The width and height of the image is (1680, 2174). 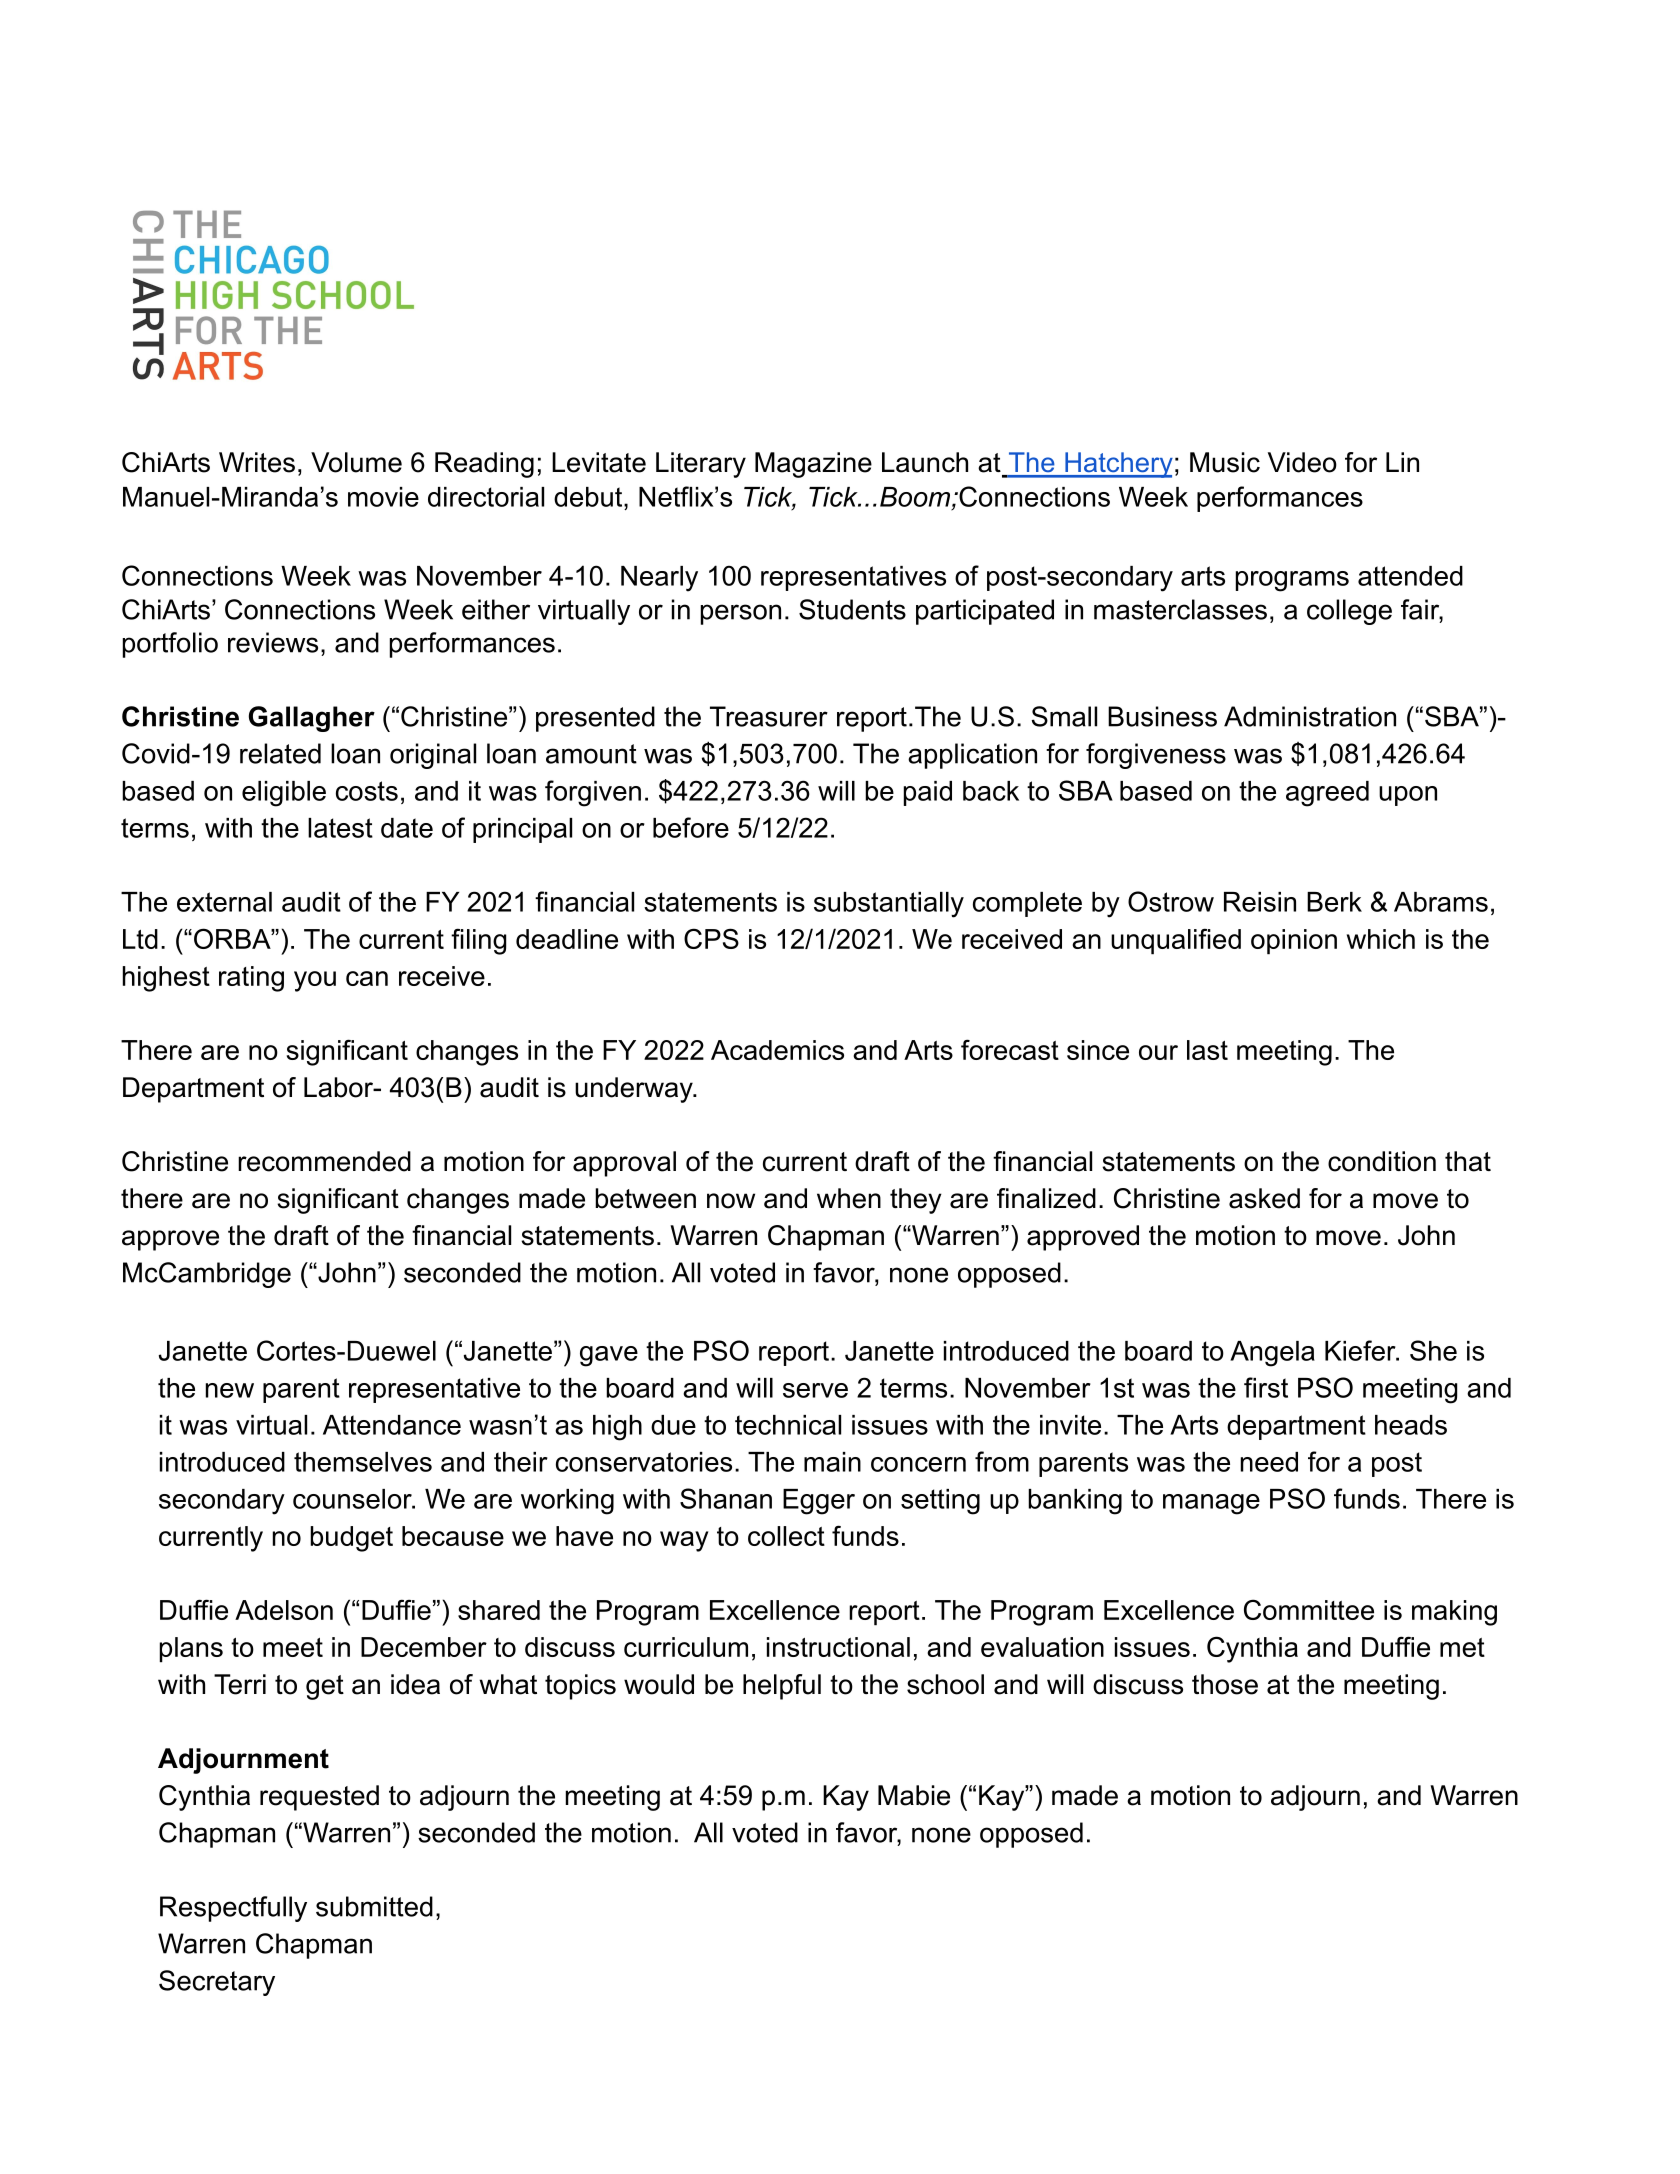 What do you see at coordinates (324, 1161) in the image?
I see `recommended` at bounding box center [324, 1161].
